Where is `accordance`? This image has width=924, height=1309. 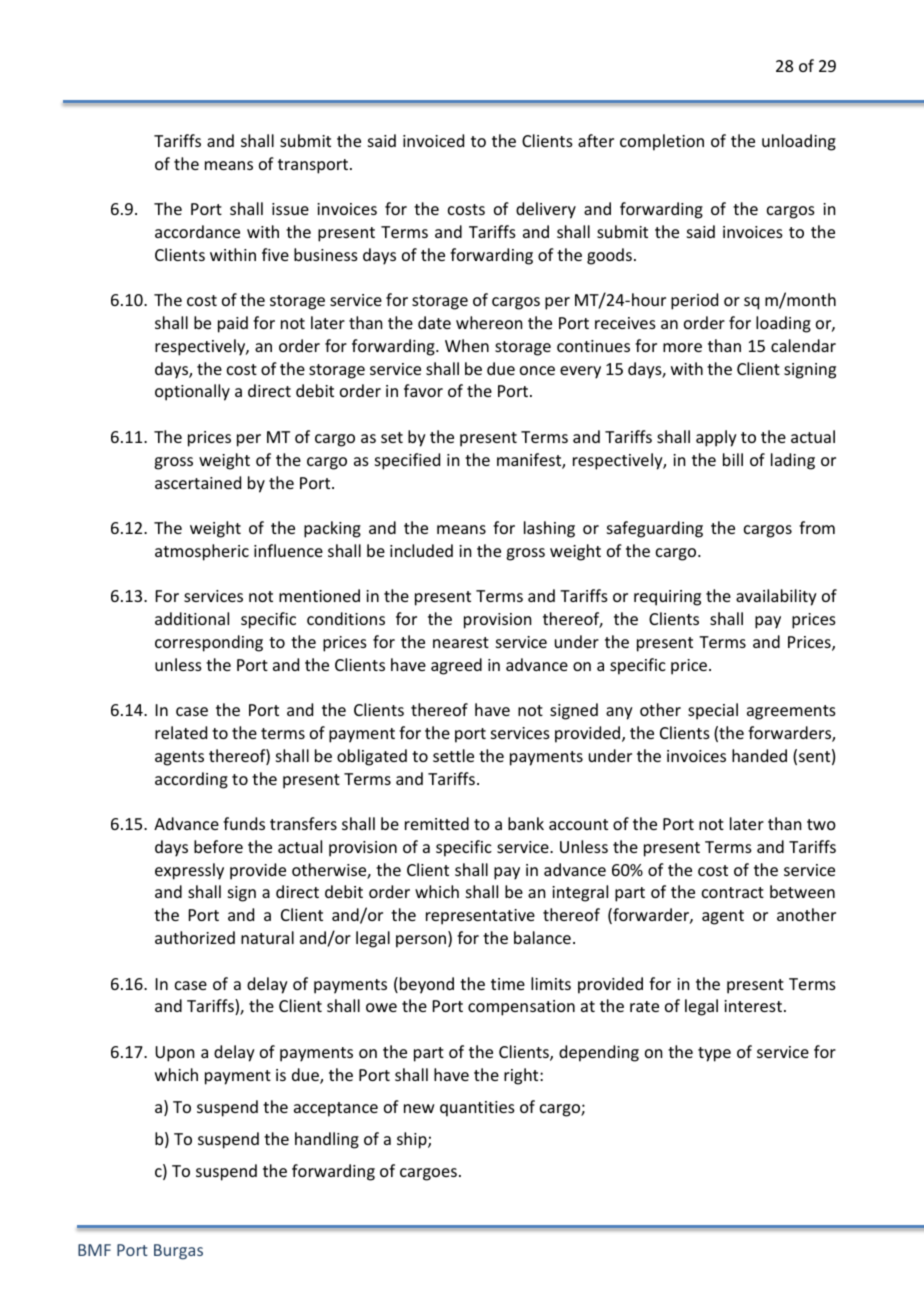 accordance is located at coordinates (197, 231).
